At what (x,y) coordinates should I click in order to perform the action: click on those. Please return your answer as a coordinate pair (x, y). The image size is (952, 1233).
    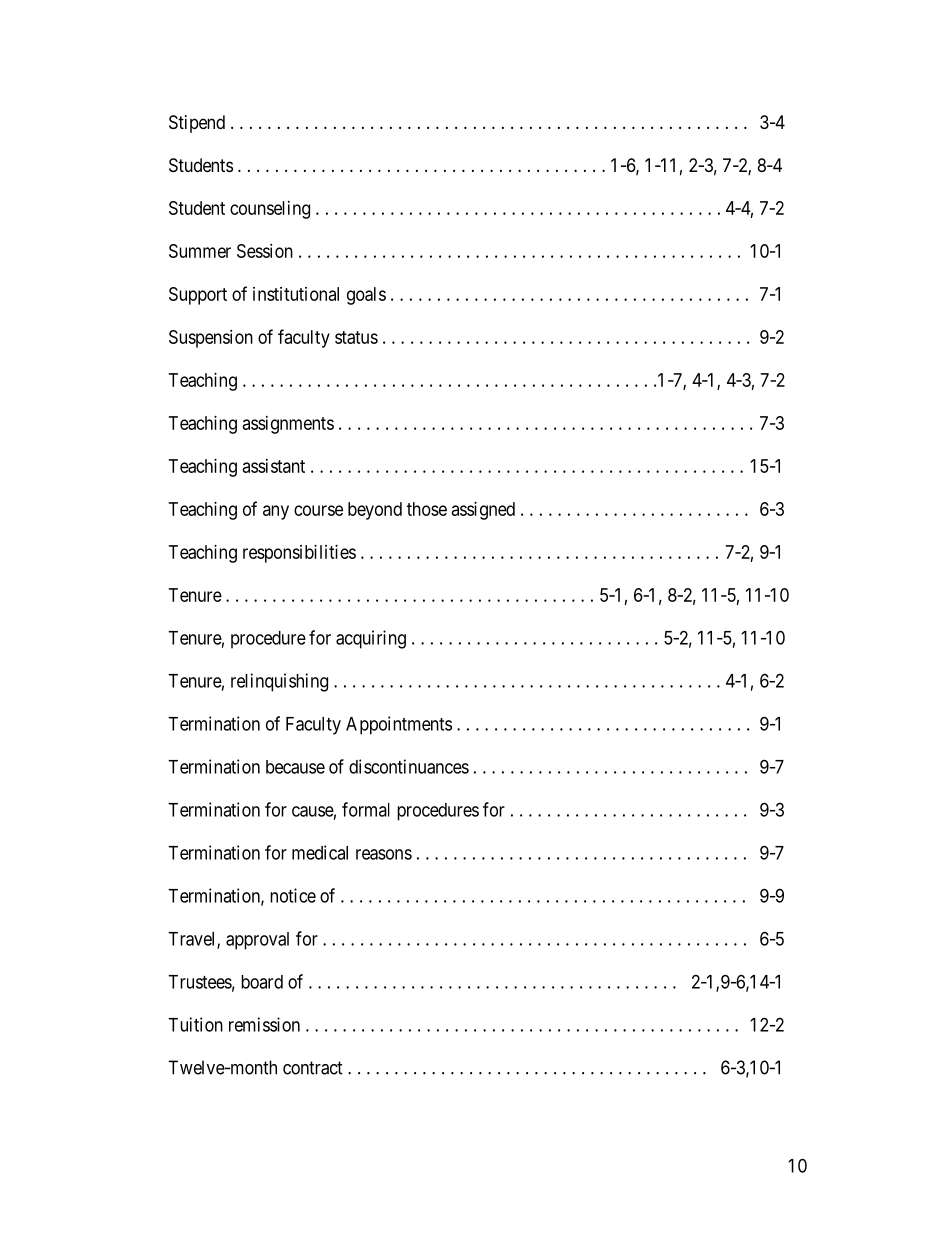
    Looking at the image, I should click on (427, 509).
